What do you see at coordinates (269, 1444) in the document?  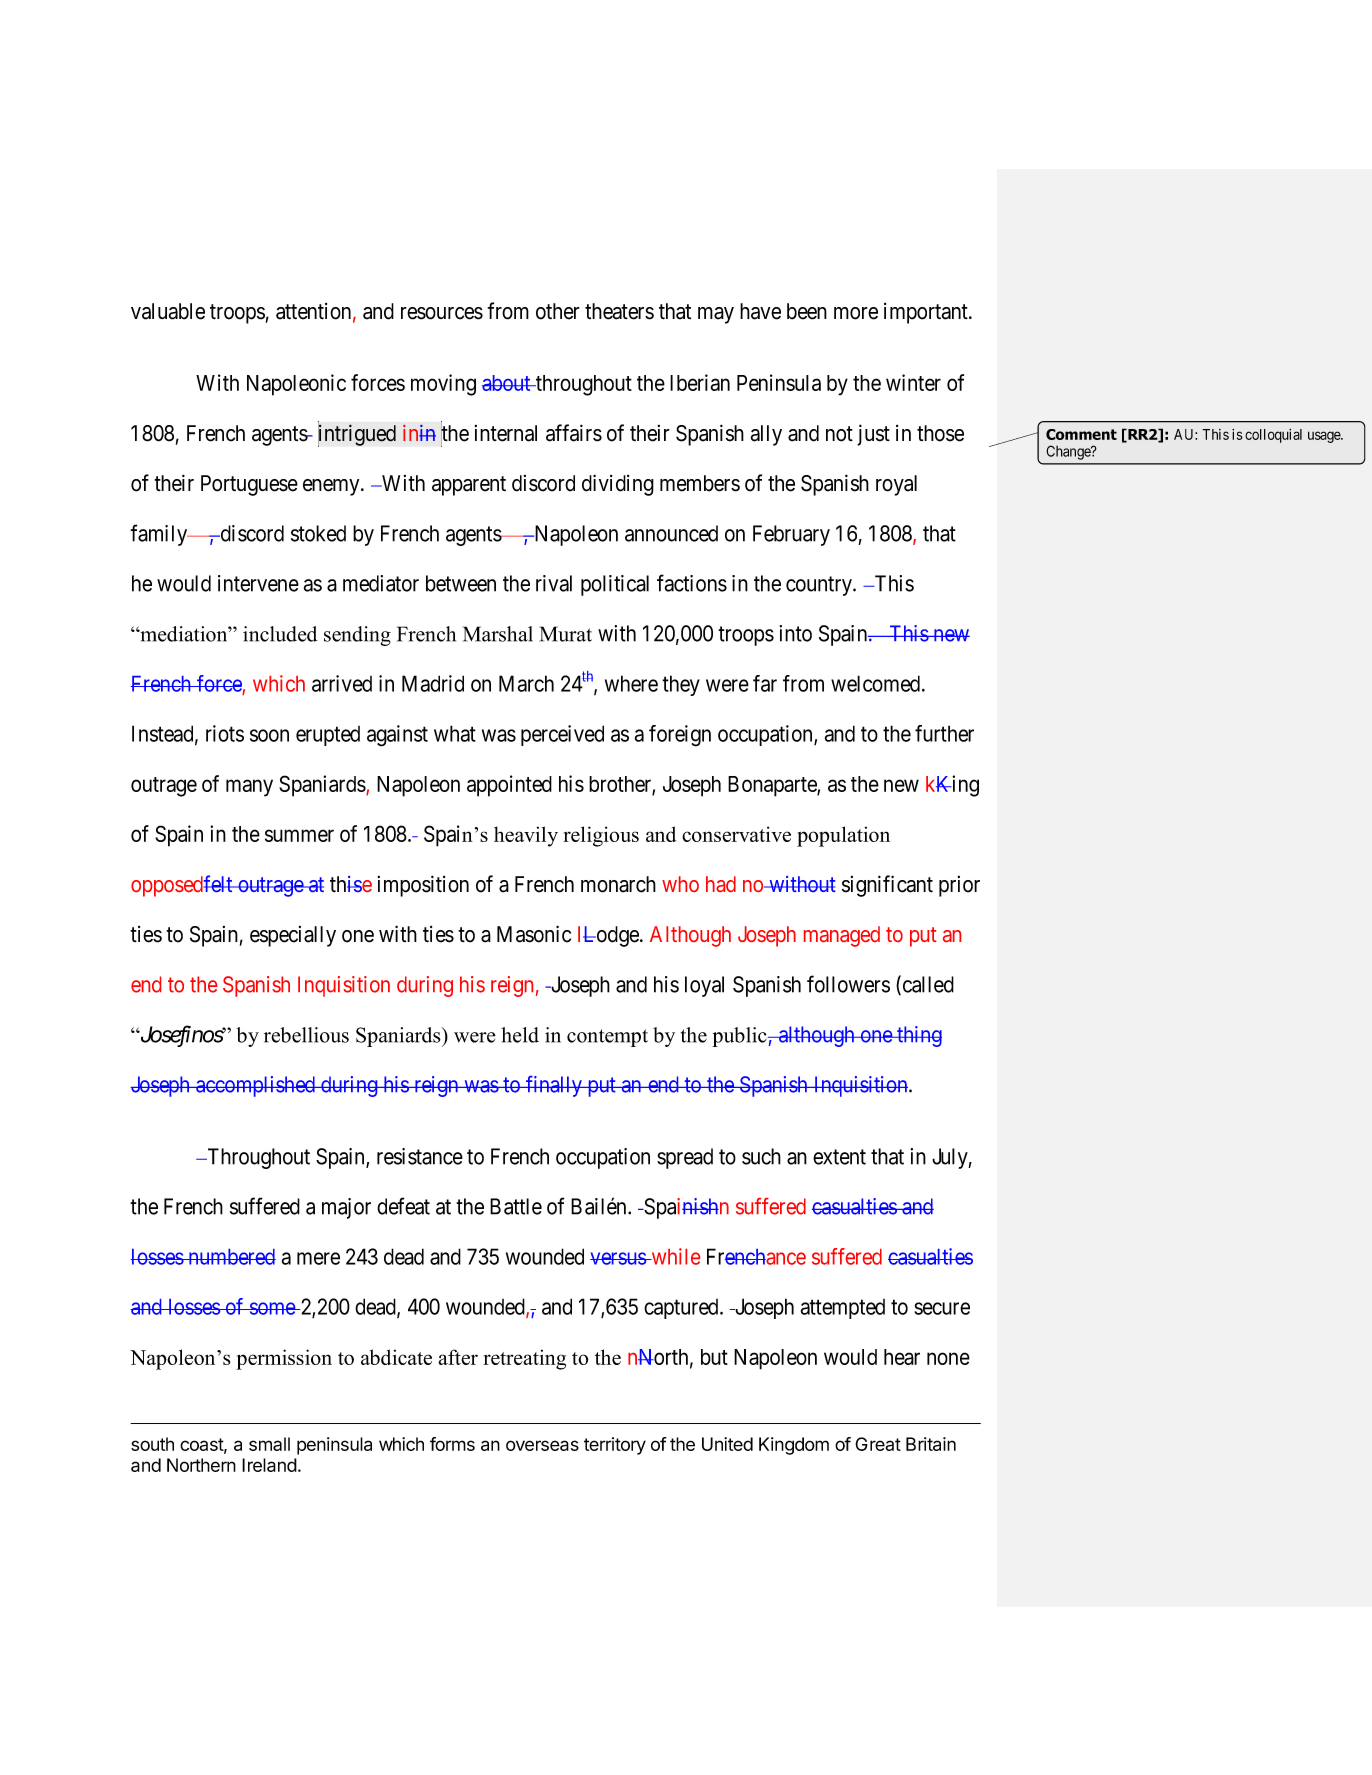 I see `small` at bounding box center [269, 1444].
